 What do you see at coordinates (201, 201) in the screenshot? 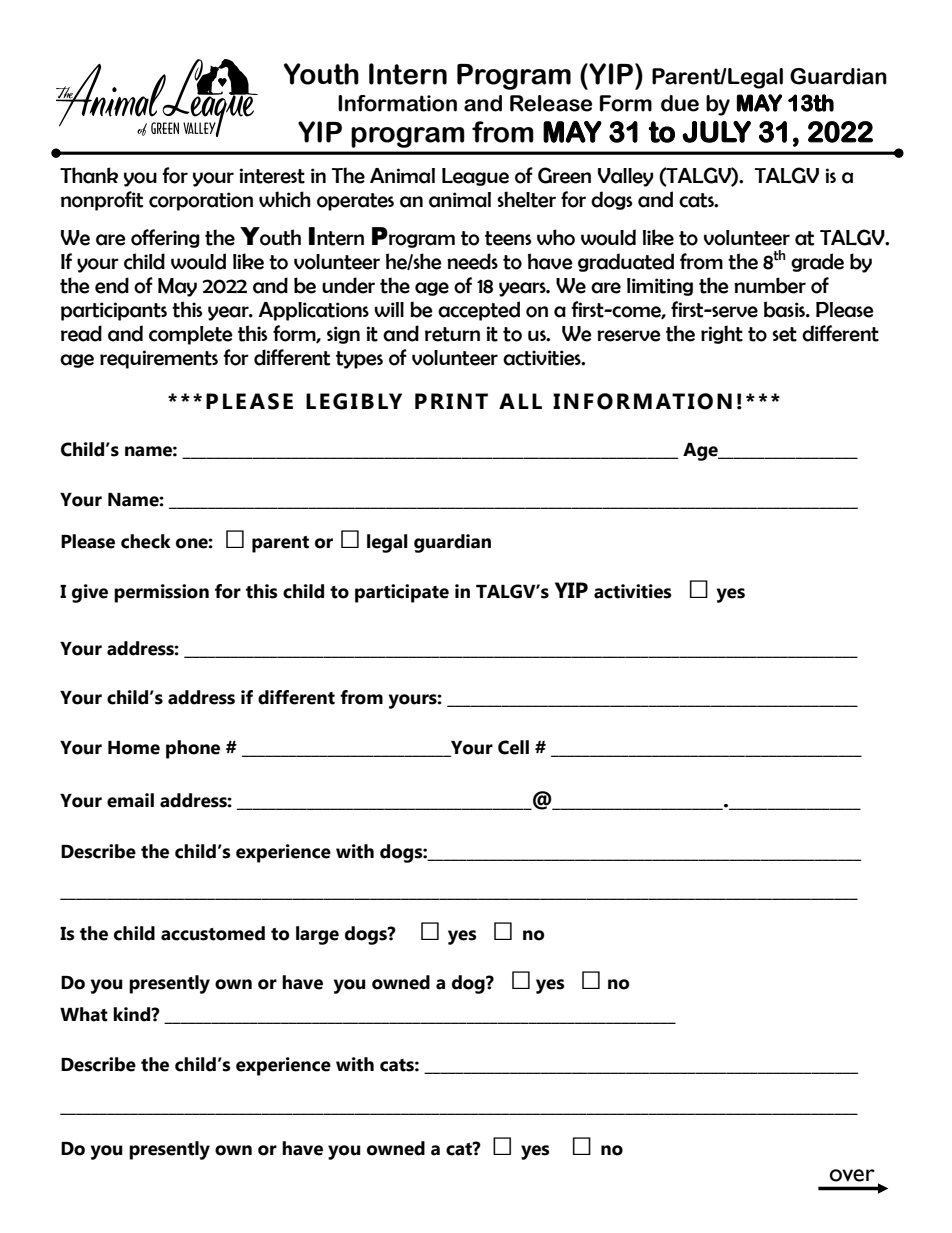
I see `corporation` at bounding box center [201, 201].
